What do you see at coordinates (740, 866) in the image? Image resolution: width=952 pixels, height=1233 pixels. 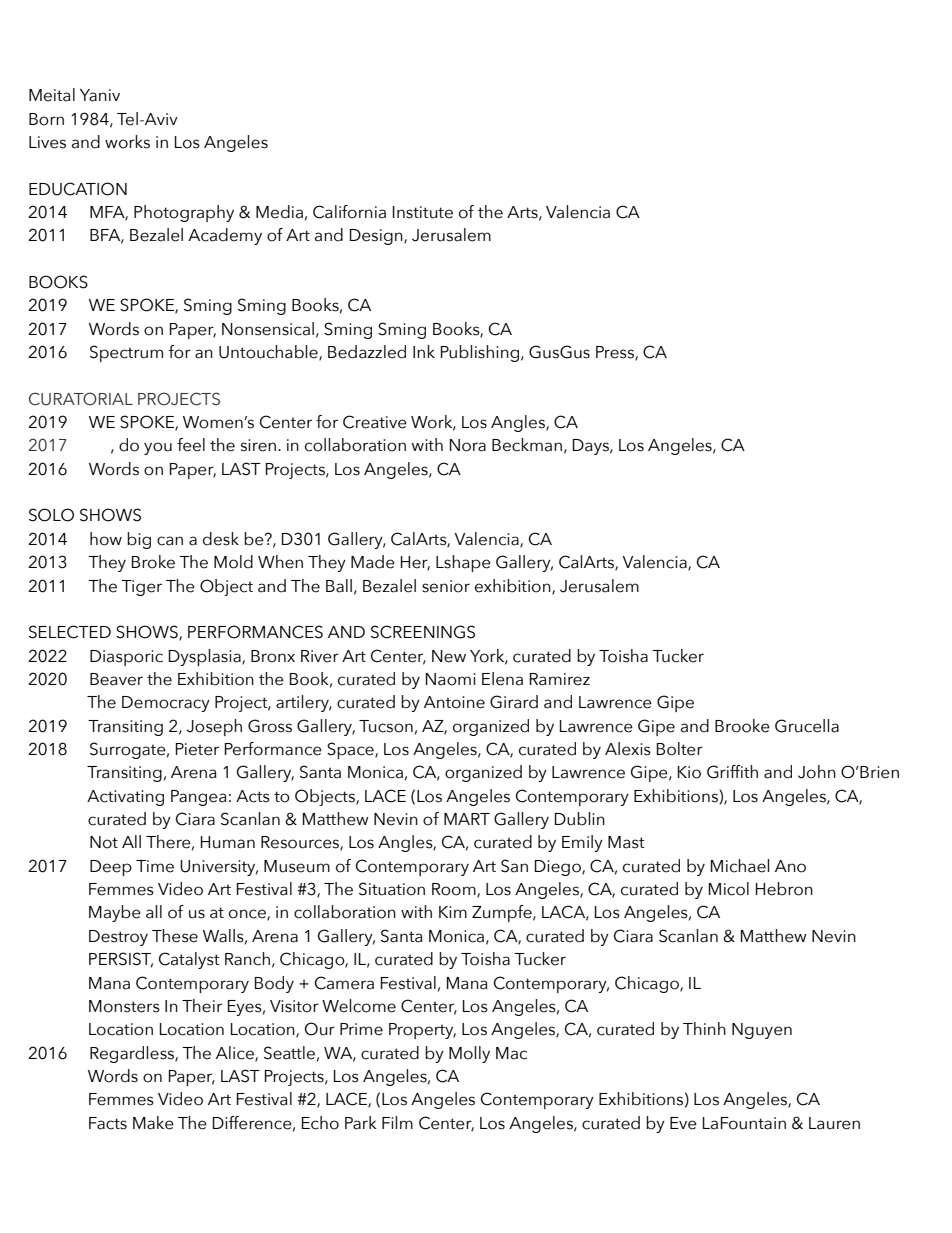 I see `Michael` at bounding box center [740, 866].
